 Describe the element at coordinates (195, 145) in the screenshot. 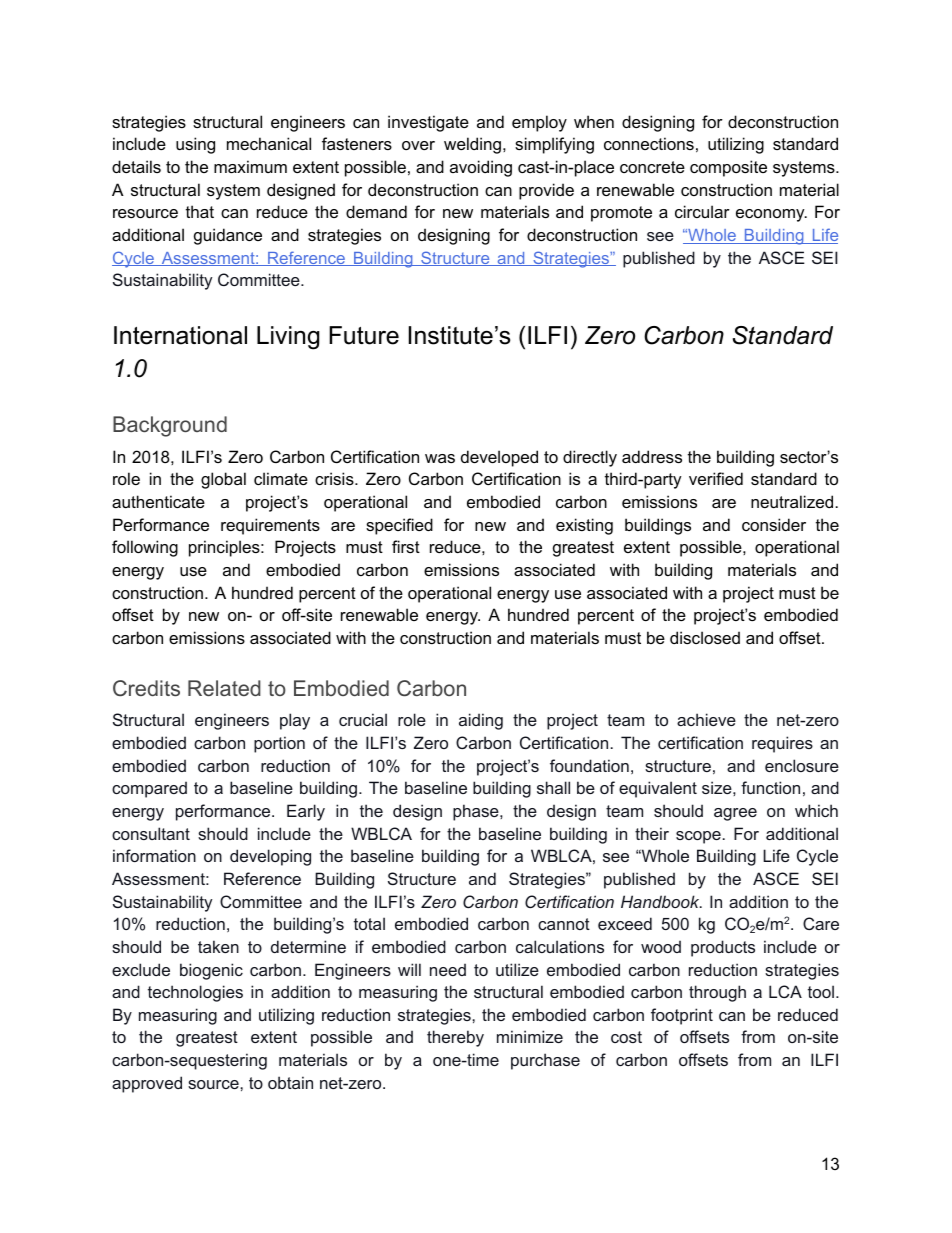

I see `using` at that location.
